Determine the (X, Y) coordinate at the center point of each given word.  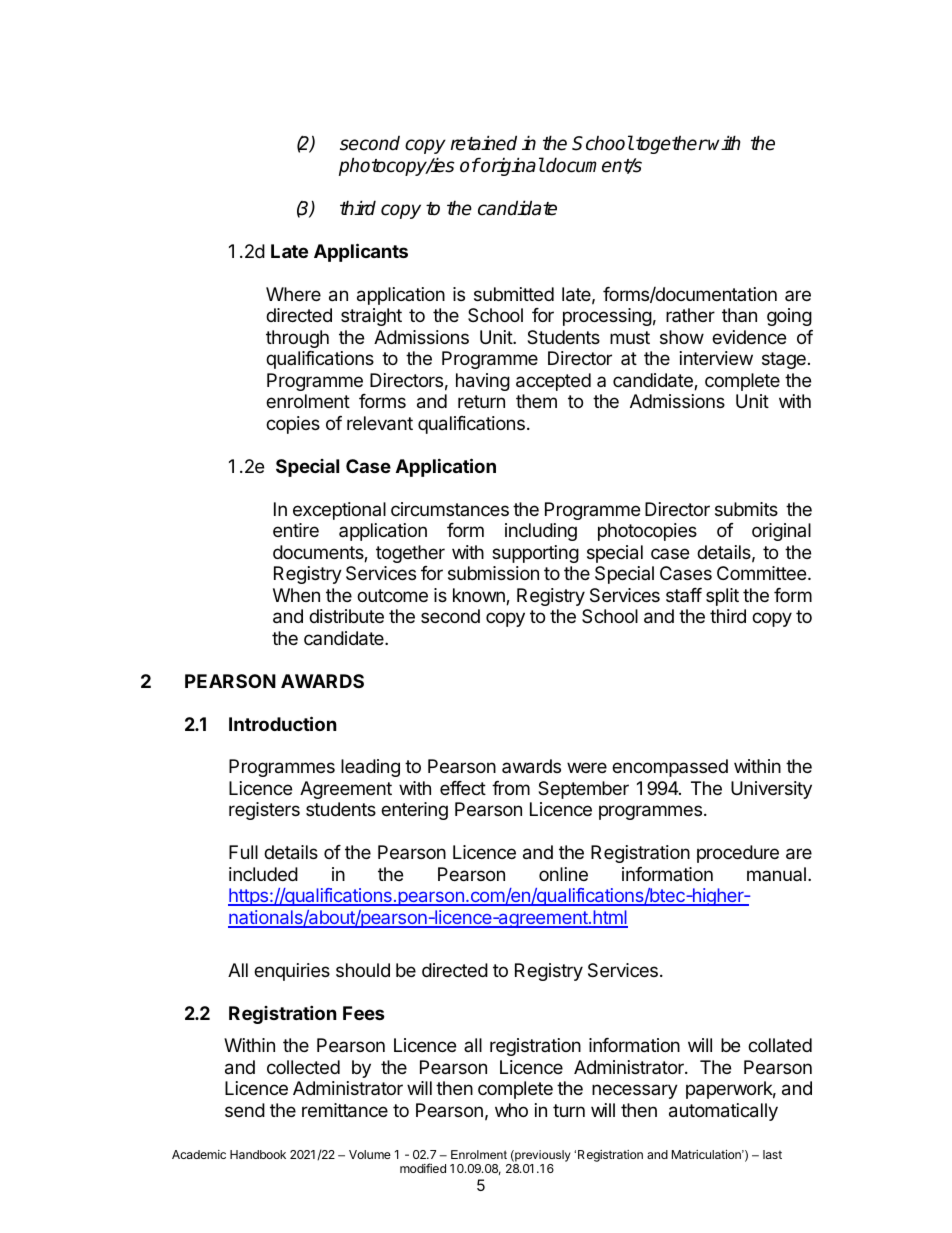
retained (484, 143)
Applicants (361, 252)
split (722, 597)
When (296, 595)
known (480, 596)
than (739, 315)
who (511, 1110)
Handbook (258, 1154)
